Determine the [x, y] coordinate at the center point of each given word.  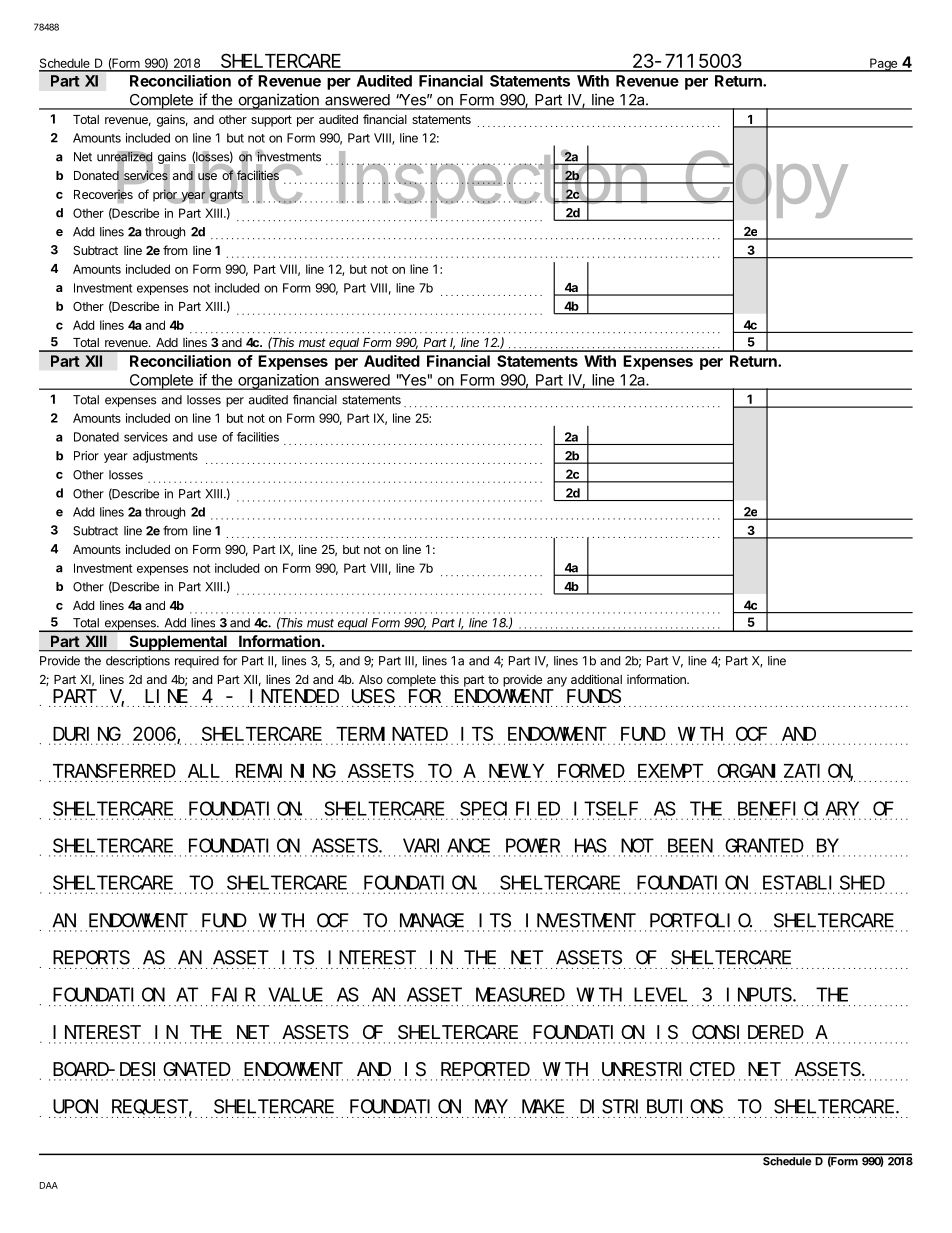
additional [596, 679]
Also [371, 679]
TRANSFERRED [114, 771]
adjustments [165, 457]
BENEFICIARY [798, 809]
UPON [75, 1107]
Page [884, 65]
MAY [491, 1107]
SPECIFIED [510, 809]
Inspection [492, 185]
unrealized [125, 157]
